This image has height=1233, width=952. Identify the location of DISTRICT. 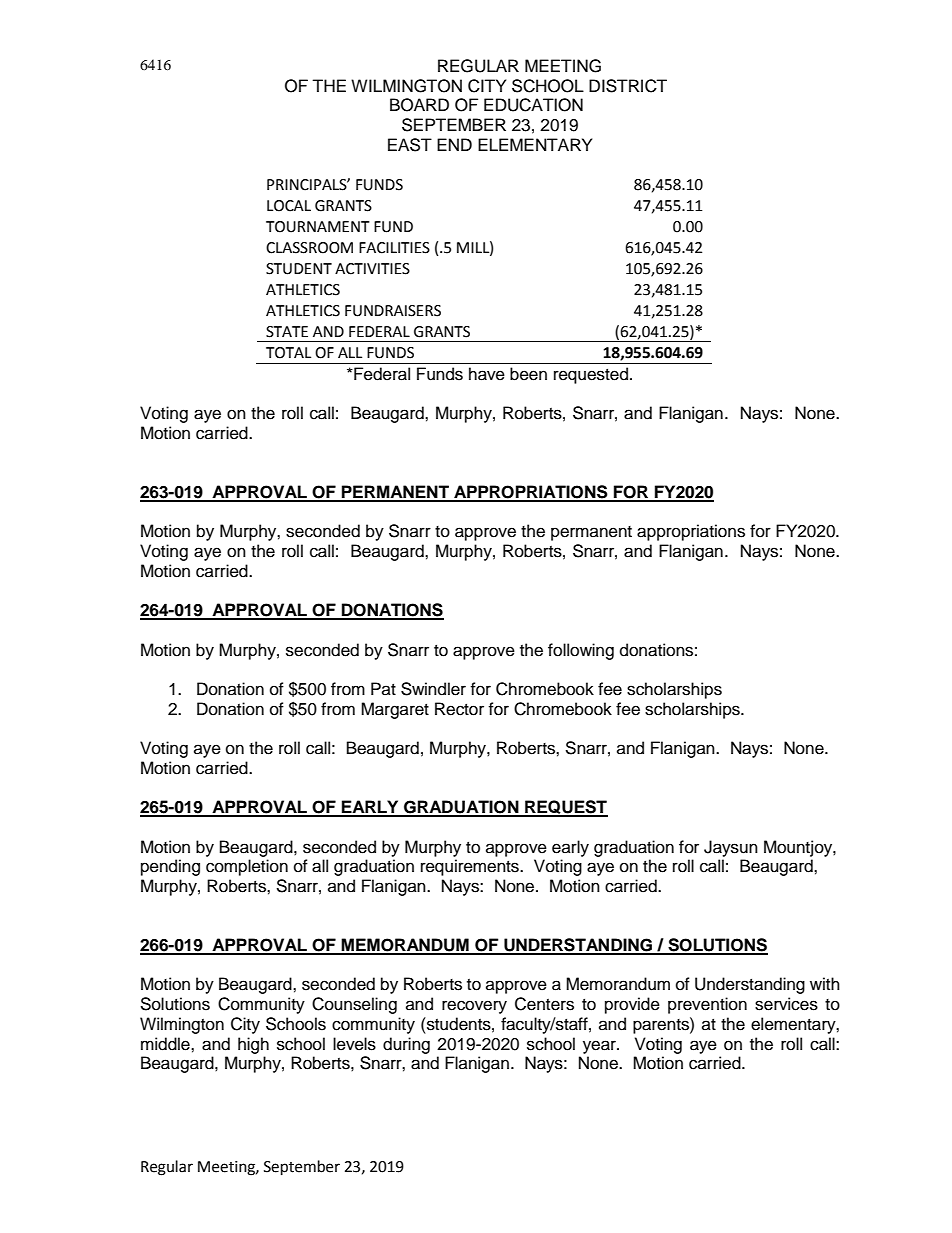
(628, 86).
